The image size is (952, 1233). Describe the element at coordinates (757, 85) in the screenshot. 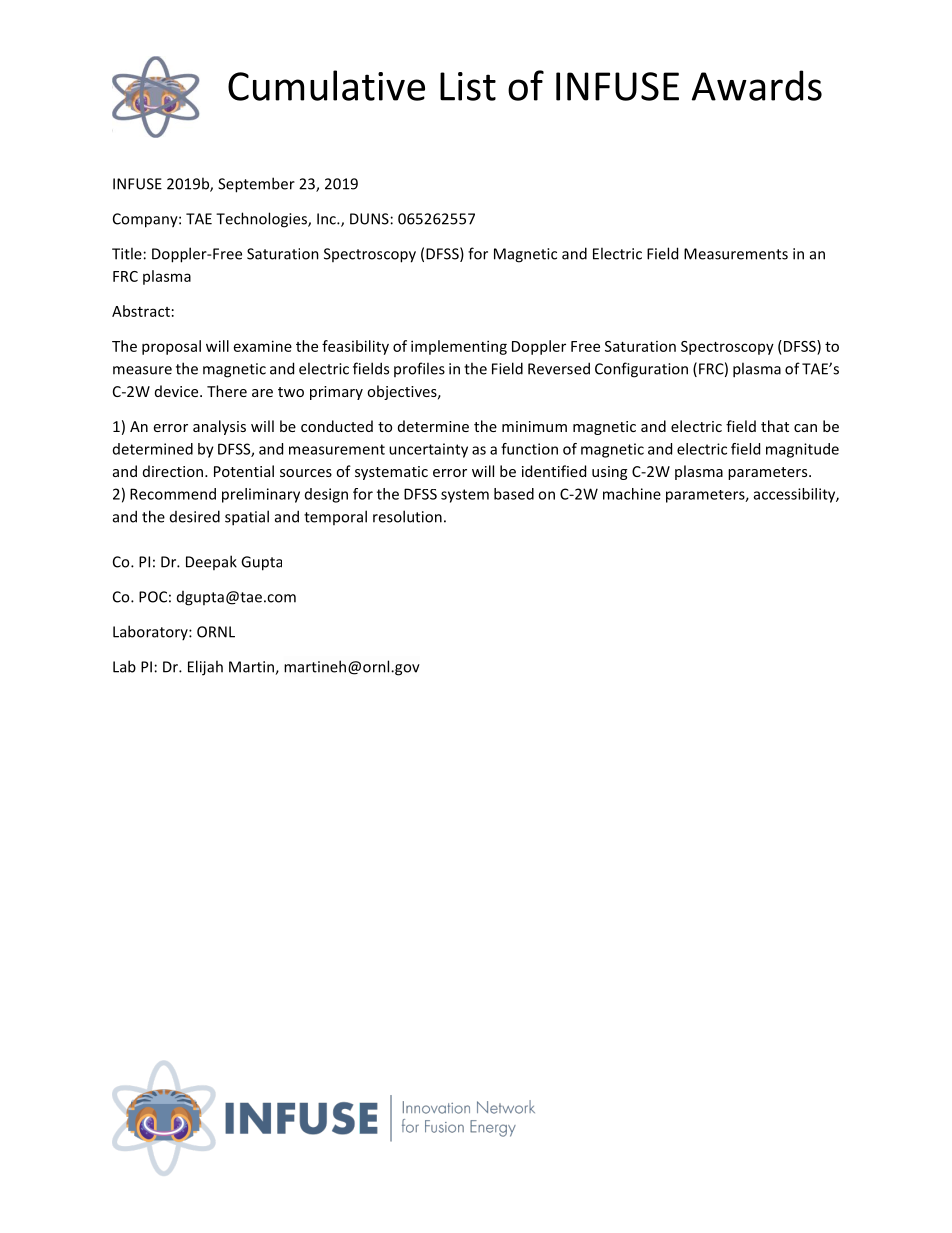

I see `Awards` at that location.
